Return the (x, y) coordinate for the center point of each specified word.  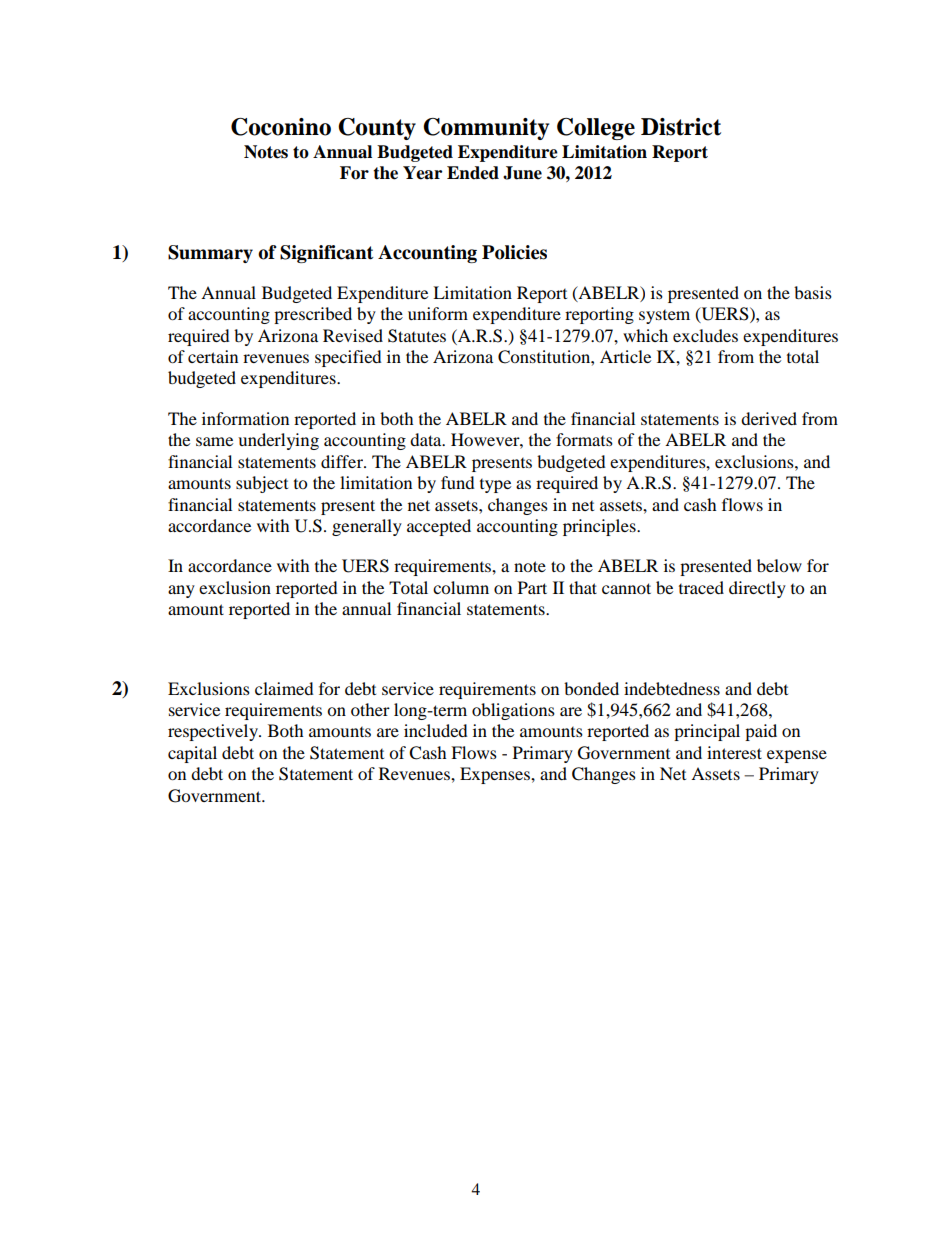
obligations (513, 711)
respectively (214, 732)
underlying (278, 441)
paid (761, 732)
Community (486, 129)
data (427, 439)
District (681, 127)
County (377, 129)
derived (769, 418)
